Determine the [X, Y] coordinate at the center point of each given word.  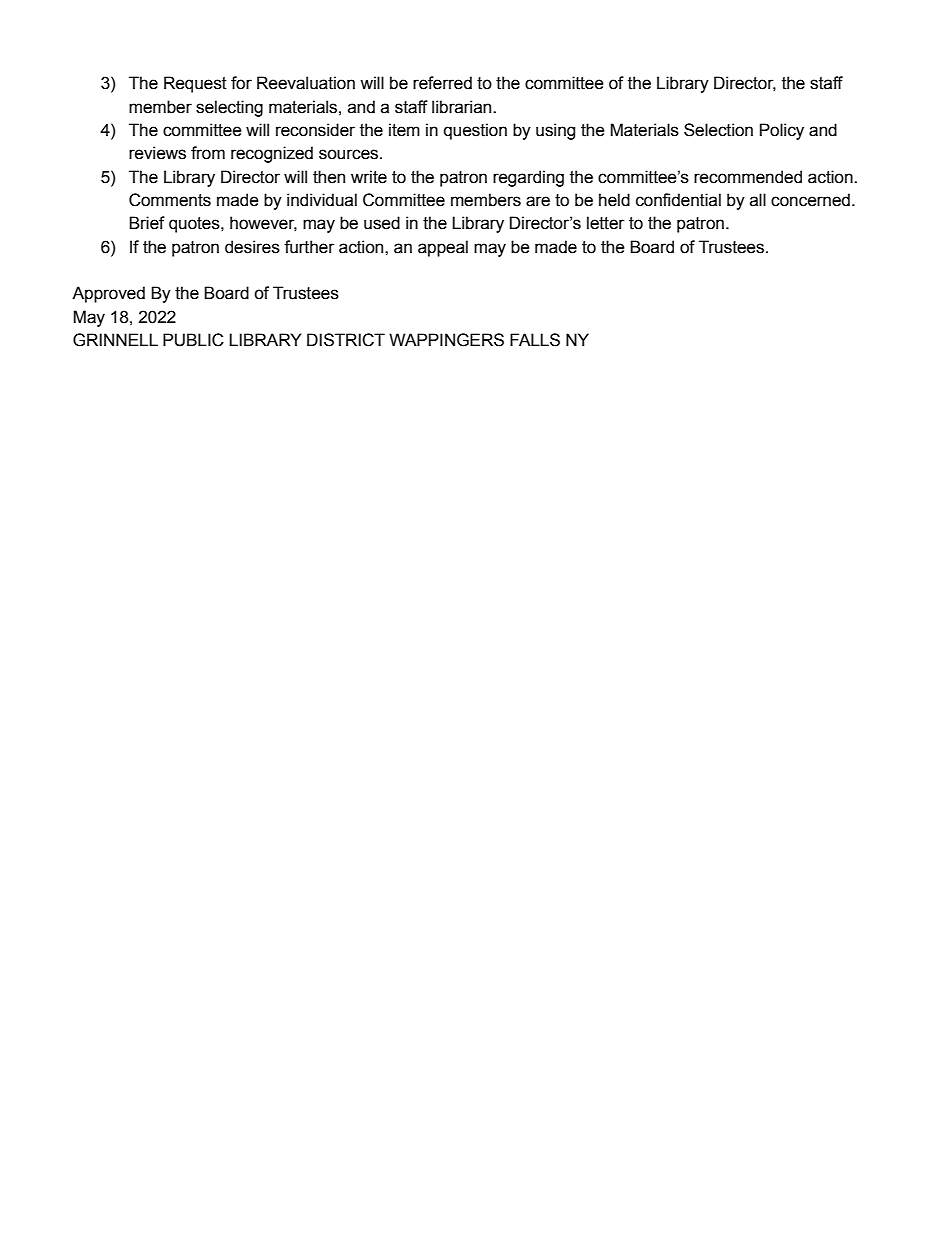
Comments [170, 200]
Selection [718, 130]
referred [442, 83]
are [538, 201]
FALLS [535, 340]
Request [195, 84]
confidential [678, 200]
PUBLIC [193, 340]
